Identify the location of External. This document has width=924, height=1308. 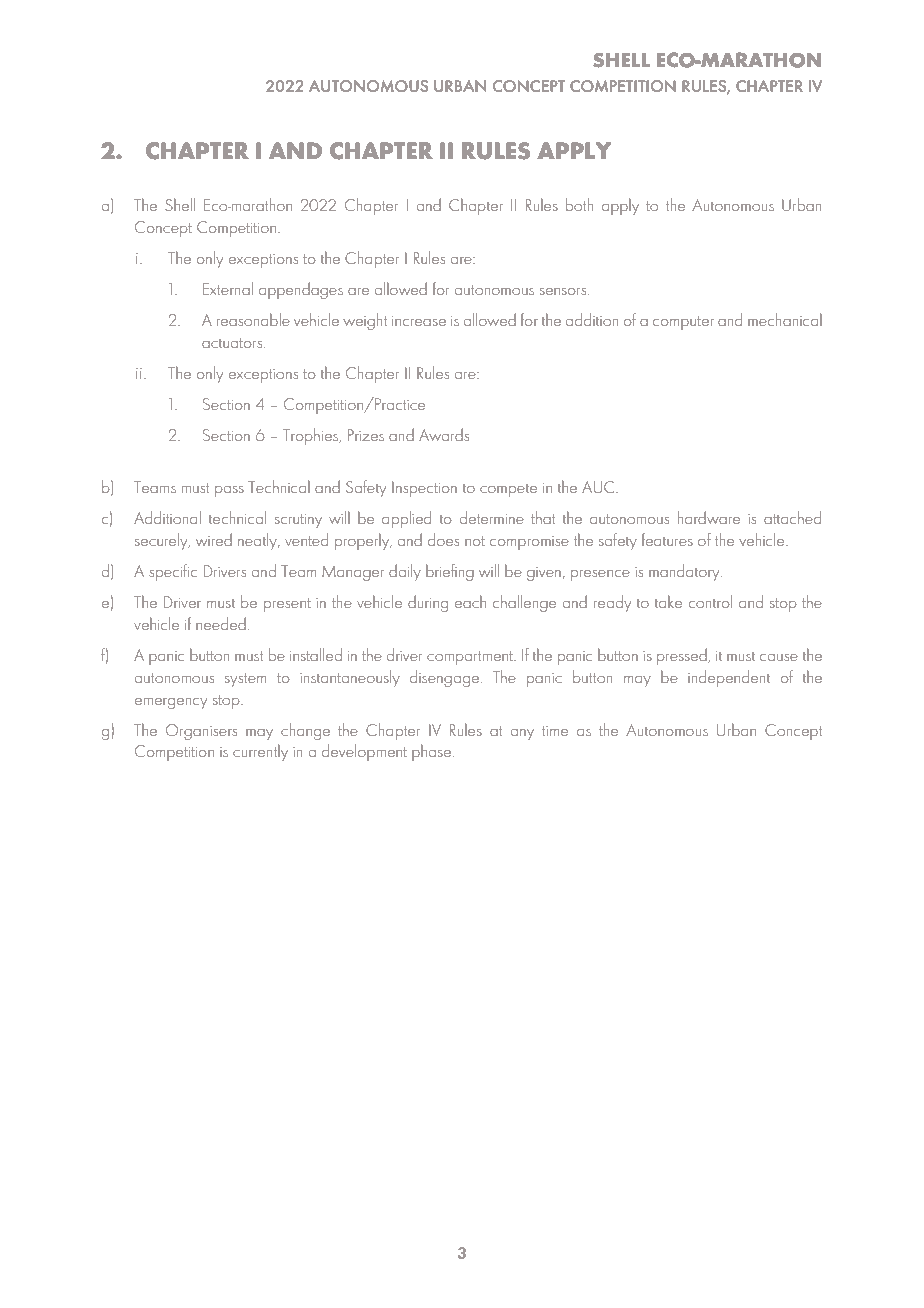
(228, 288).
